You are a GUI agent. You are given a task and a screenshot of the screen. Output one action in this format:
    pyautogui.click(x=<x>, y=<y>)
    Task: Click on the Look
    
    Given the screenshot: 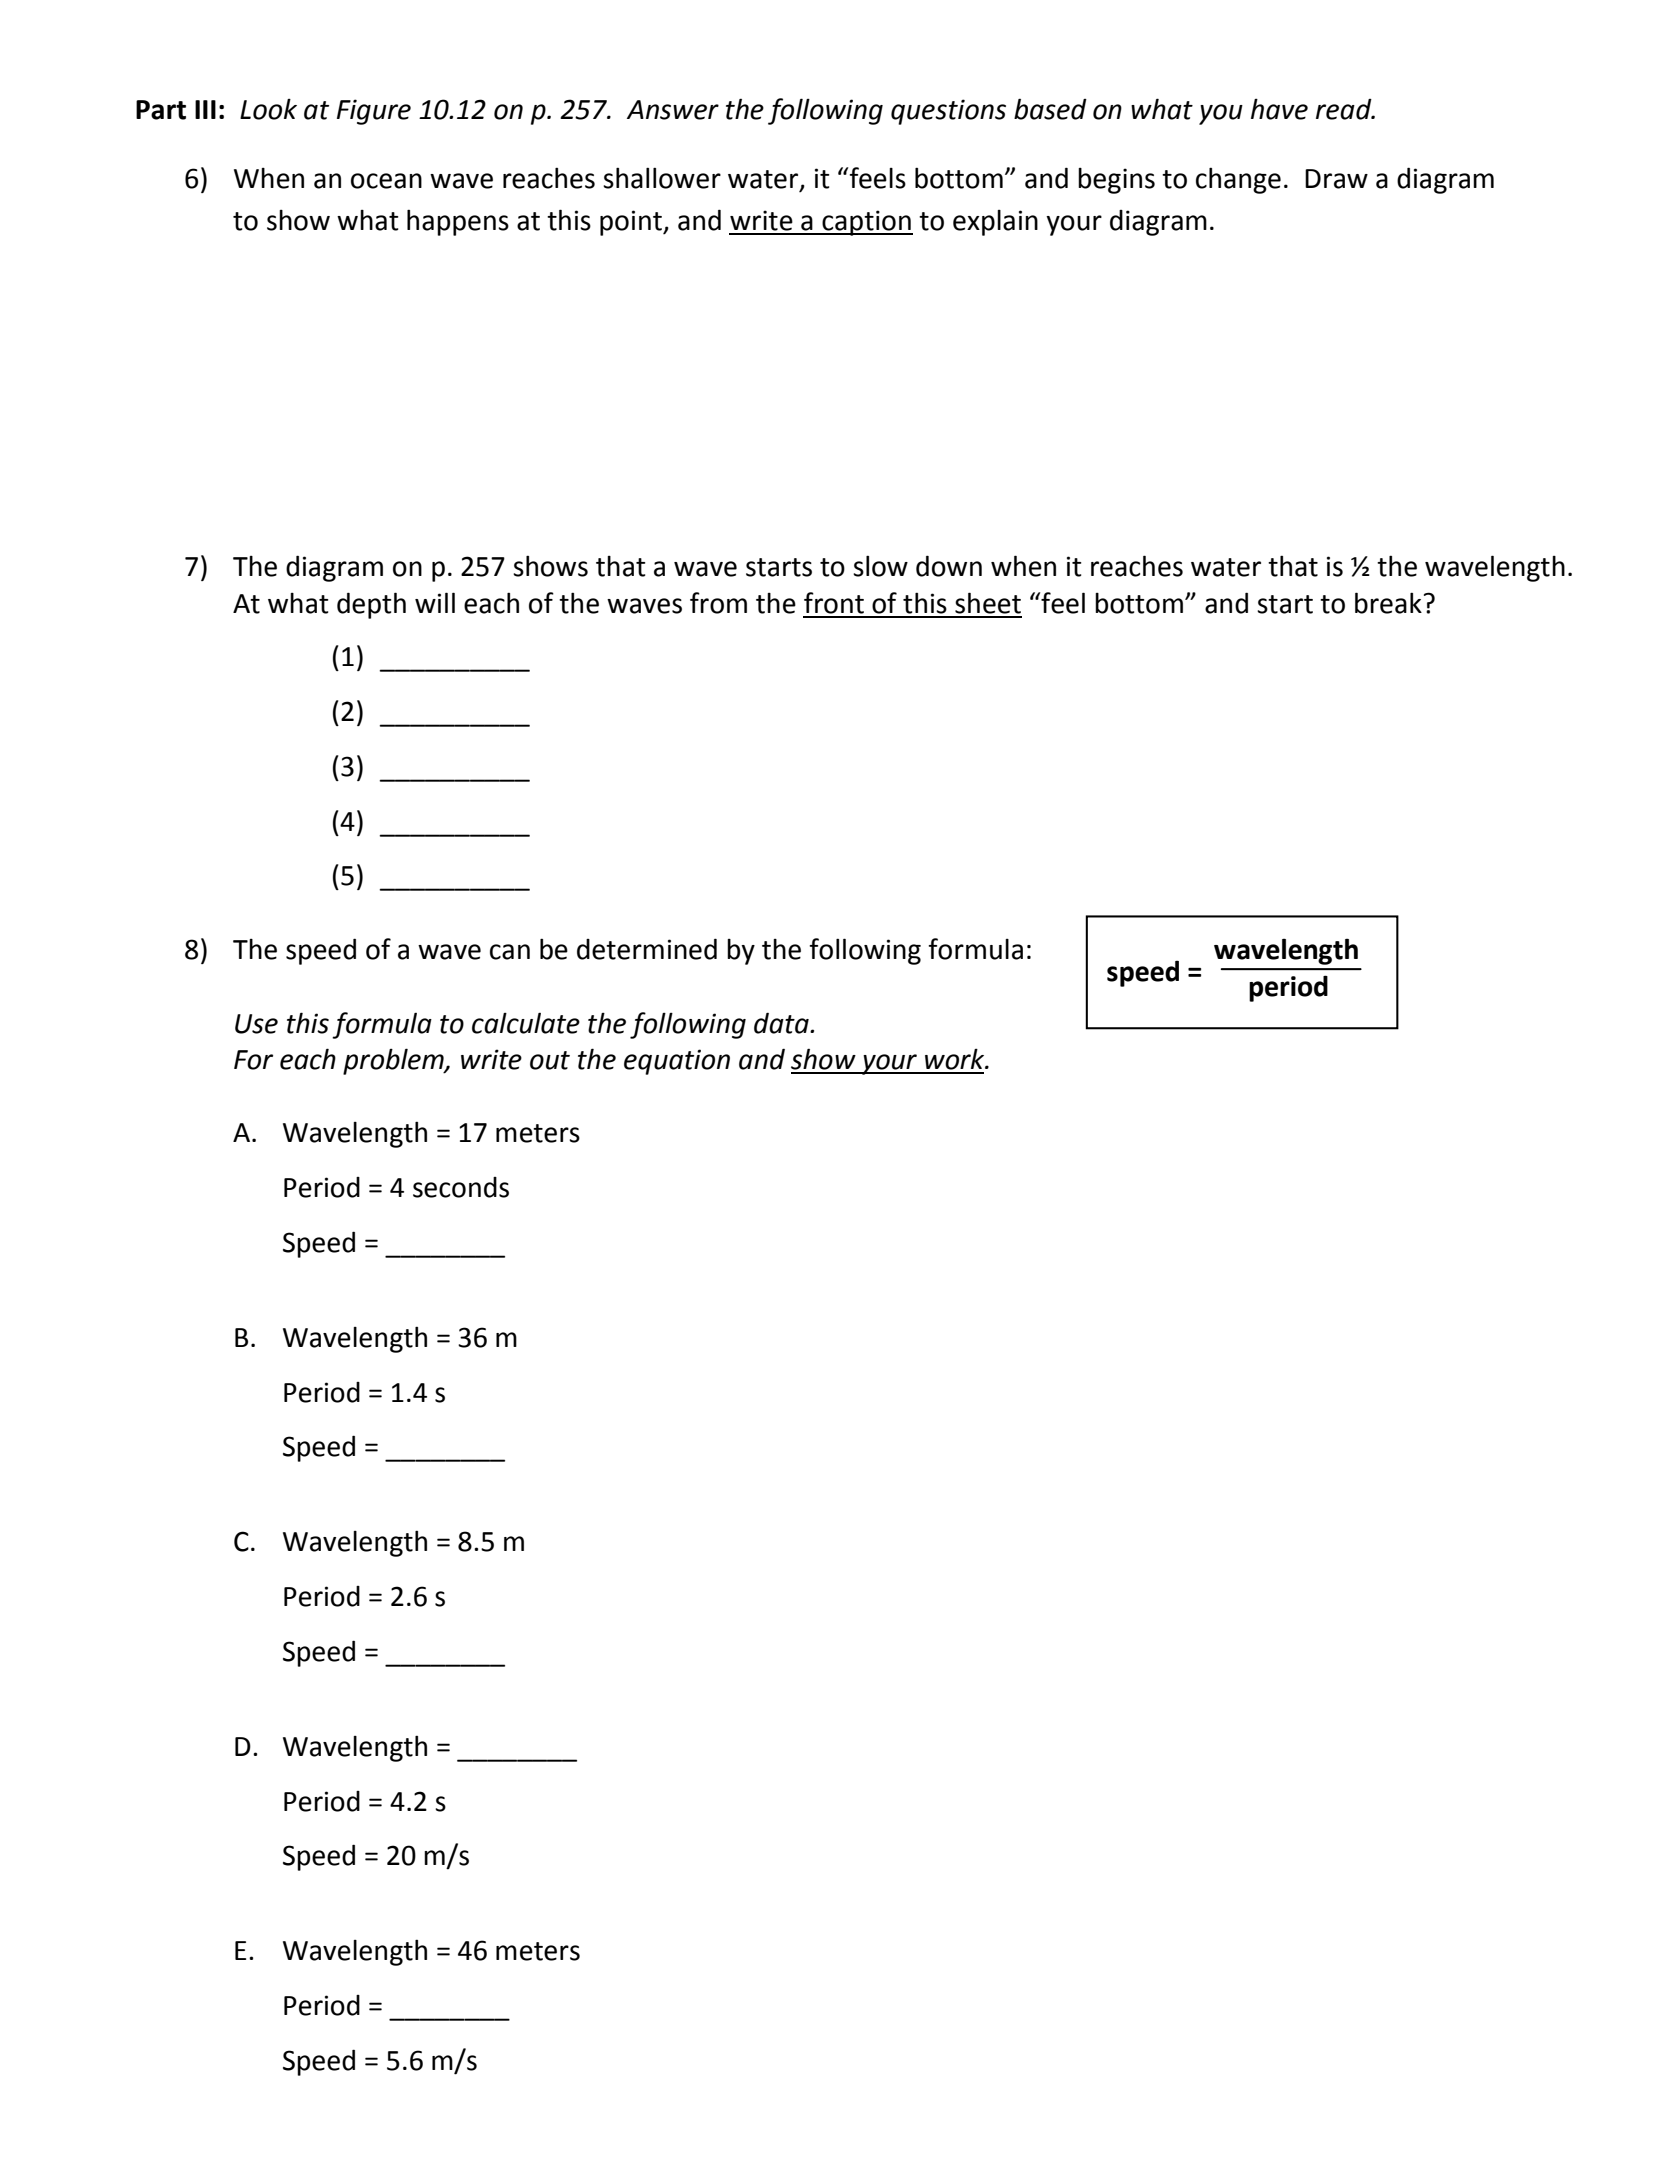 What is the action you would take?
    pyautogui.click(x=268, y=109)
